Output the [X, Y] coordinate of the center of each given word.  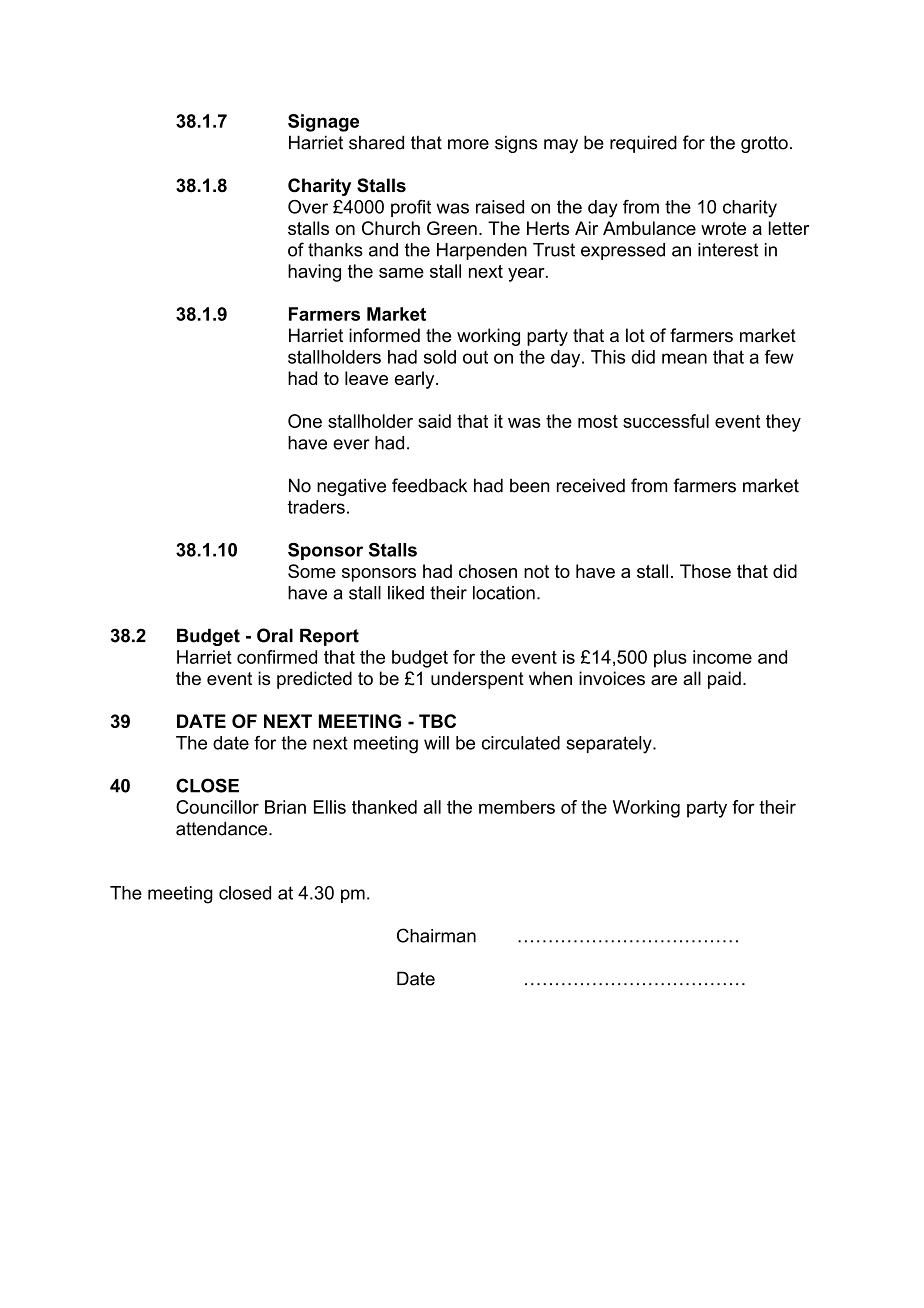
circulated [521, 743]
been [530, 486]
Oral [275, 635]
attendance [223, 828]
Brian [285, 807]
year [527, 275]
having [314, 273]
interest [728, 250]
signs [516, 144]
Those [705, 571]
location [504, 593]
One [305, 421]
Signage [323, 123]
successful [666, 421]
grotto [764, 144]
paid [724, 680]
